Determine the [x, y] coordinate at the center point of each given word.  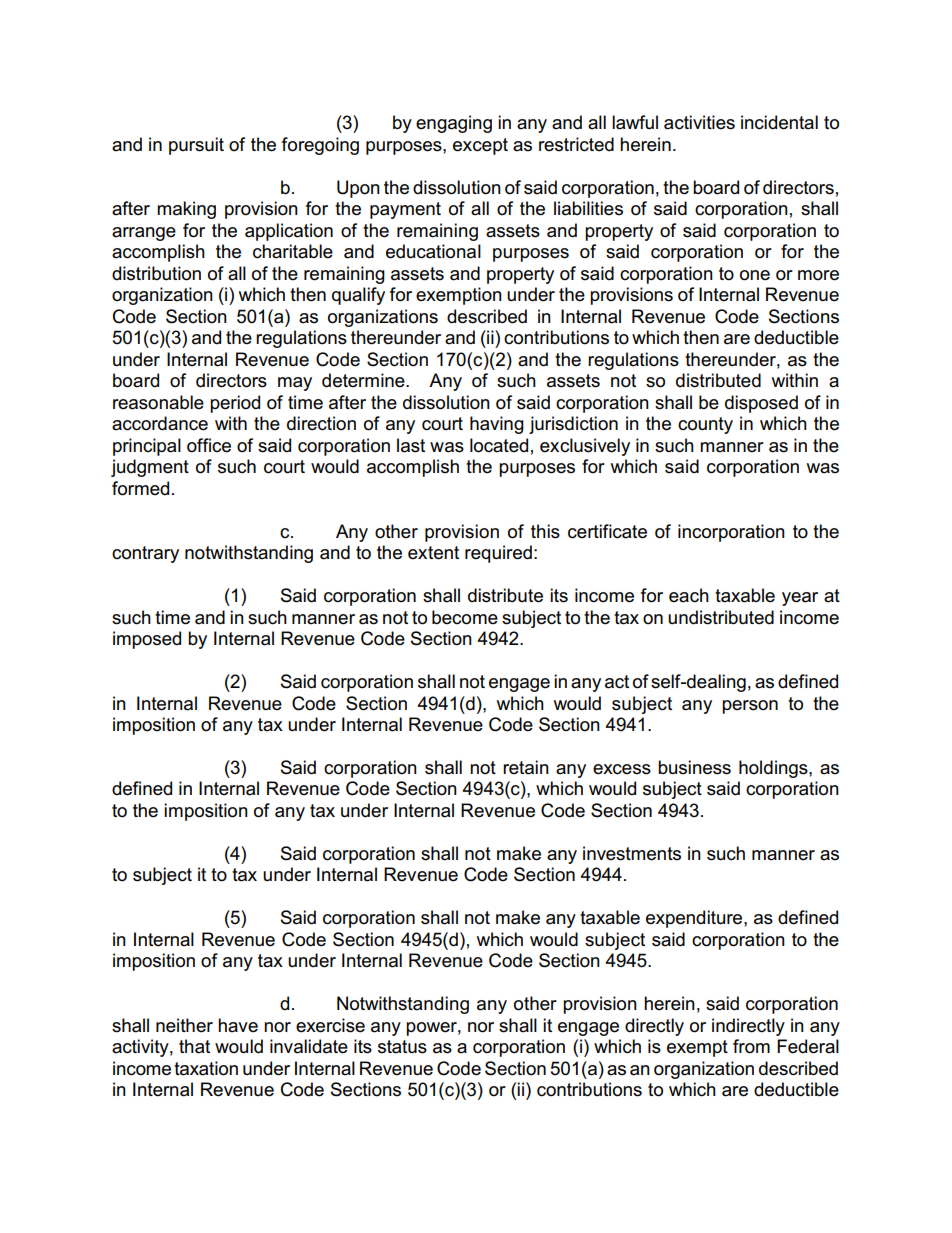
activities [699, 122]
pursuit [196, 146]
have [238, 1025]
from [751, 1046]
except [480, 146]
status [402, 1047]
